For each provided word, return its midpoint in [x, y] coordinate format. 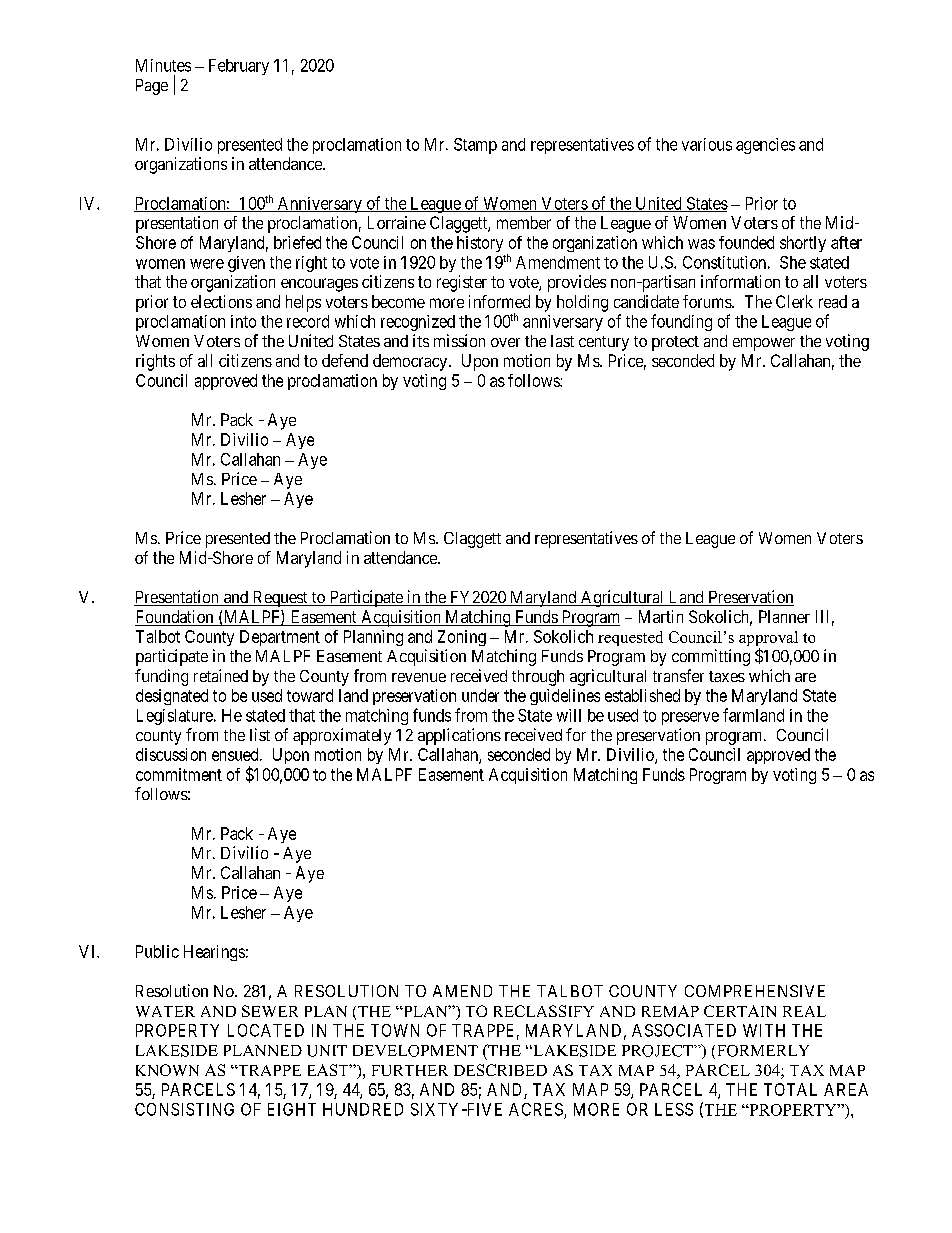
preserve [690, 718]
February [239, 67]
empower [764, 344]
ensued [236, 754]
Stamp [475, 146]
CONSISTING [184, 1109]
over [505, 342]
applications [459, 736]
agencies [765, 146]
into [243, 321]
